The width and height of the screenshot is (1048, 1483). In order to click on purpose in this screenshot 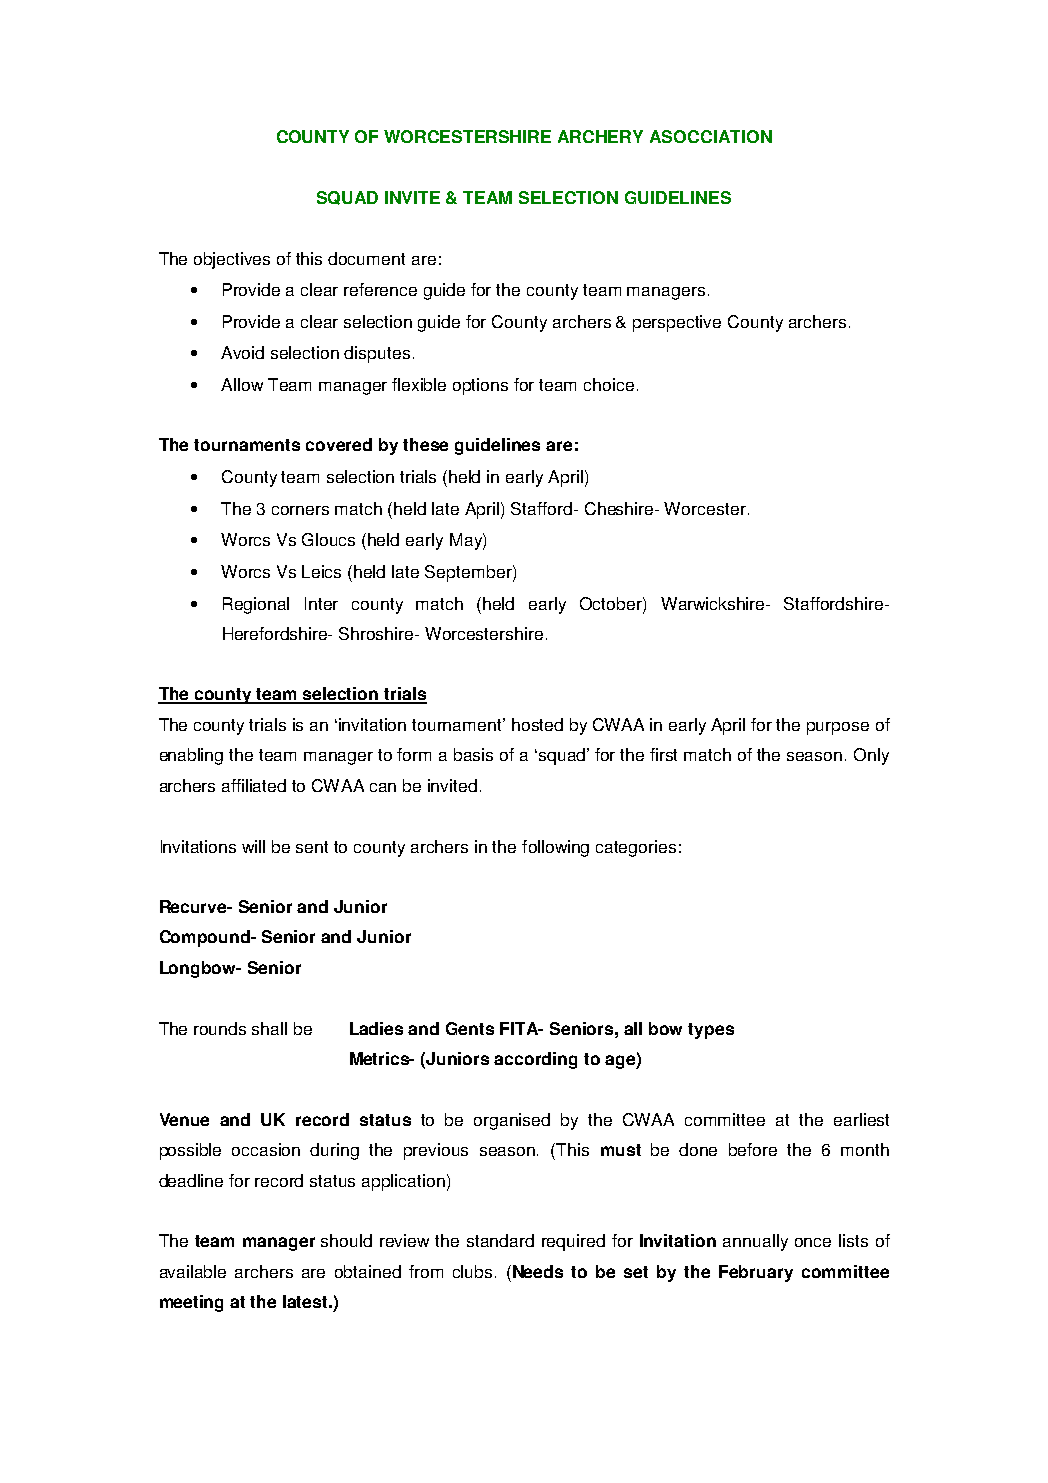, I will do `click(838, 728)`.
